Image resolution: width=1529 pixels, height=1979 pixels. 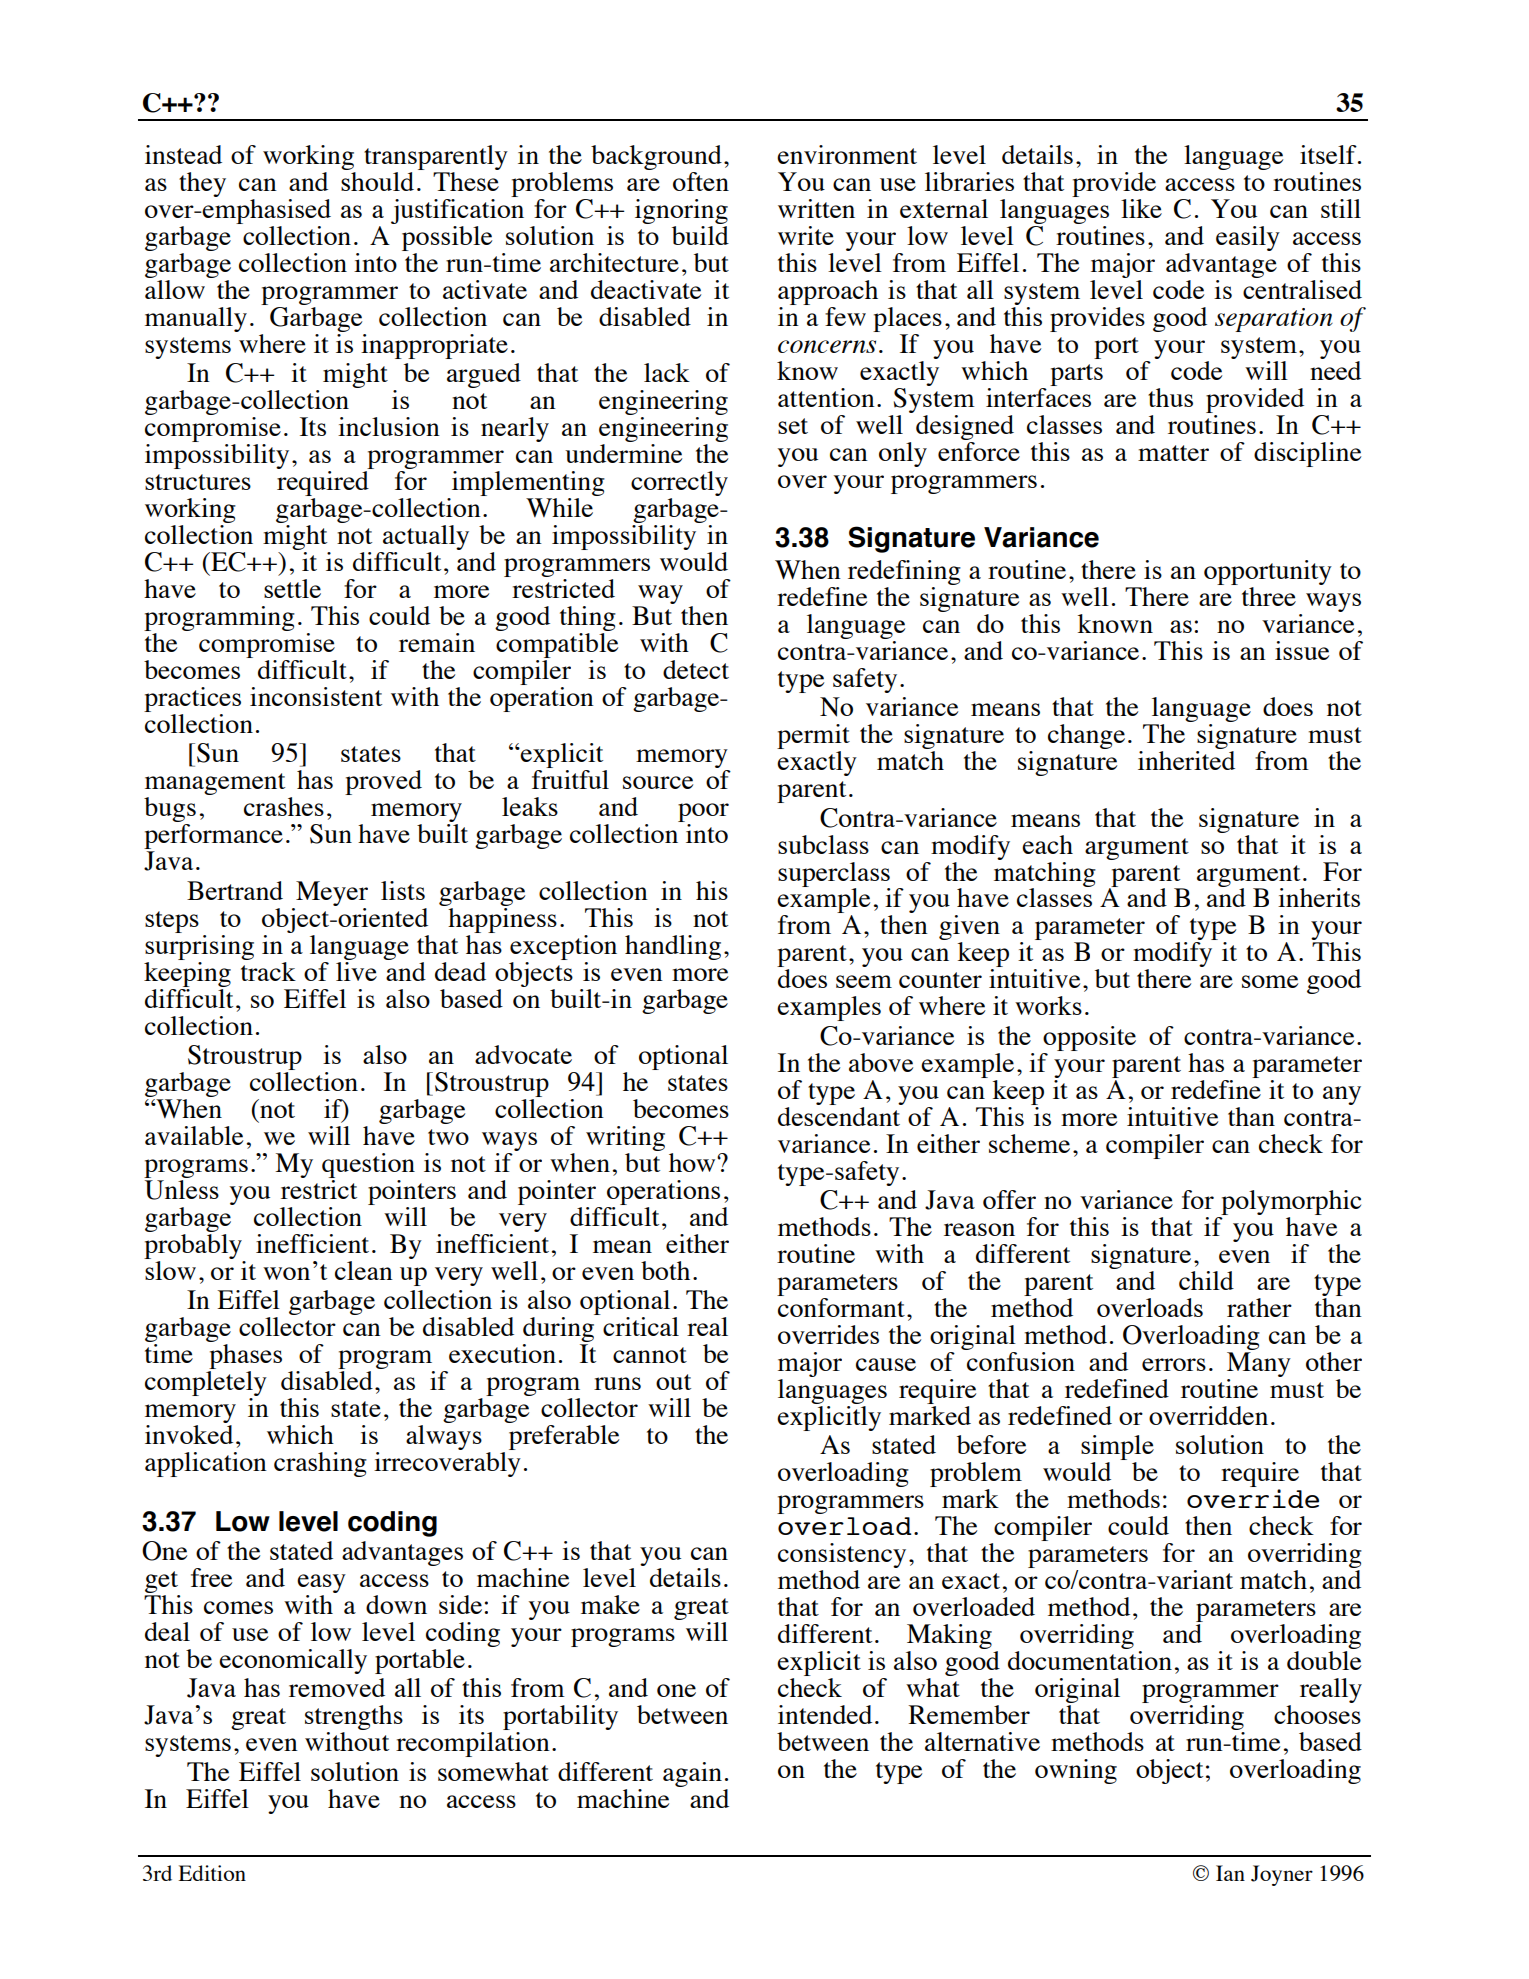 What do you see at coordinates (692, 1774) in the document?
I see `again` at bounding box center [692, 1774].
